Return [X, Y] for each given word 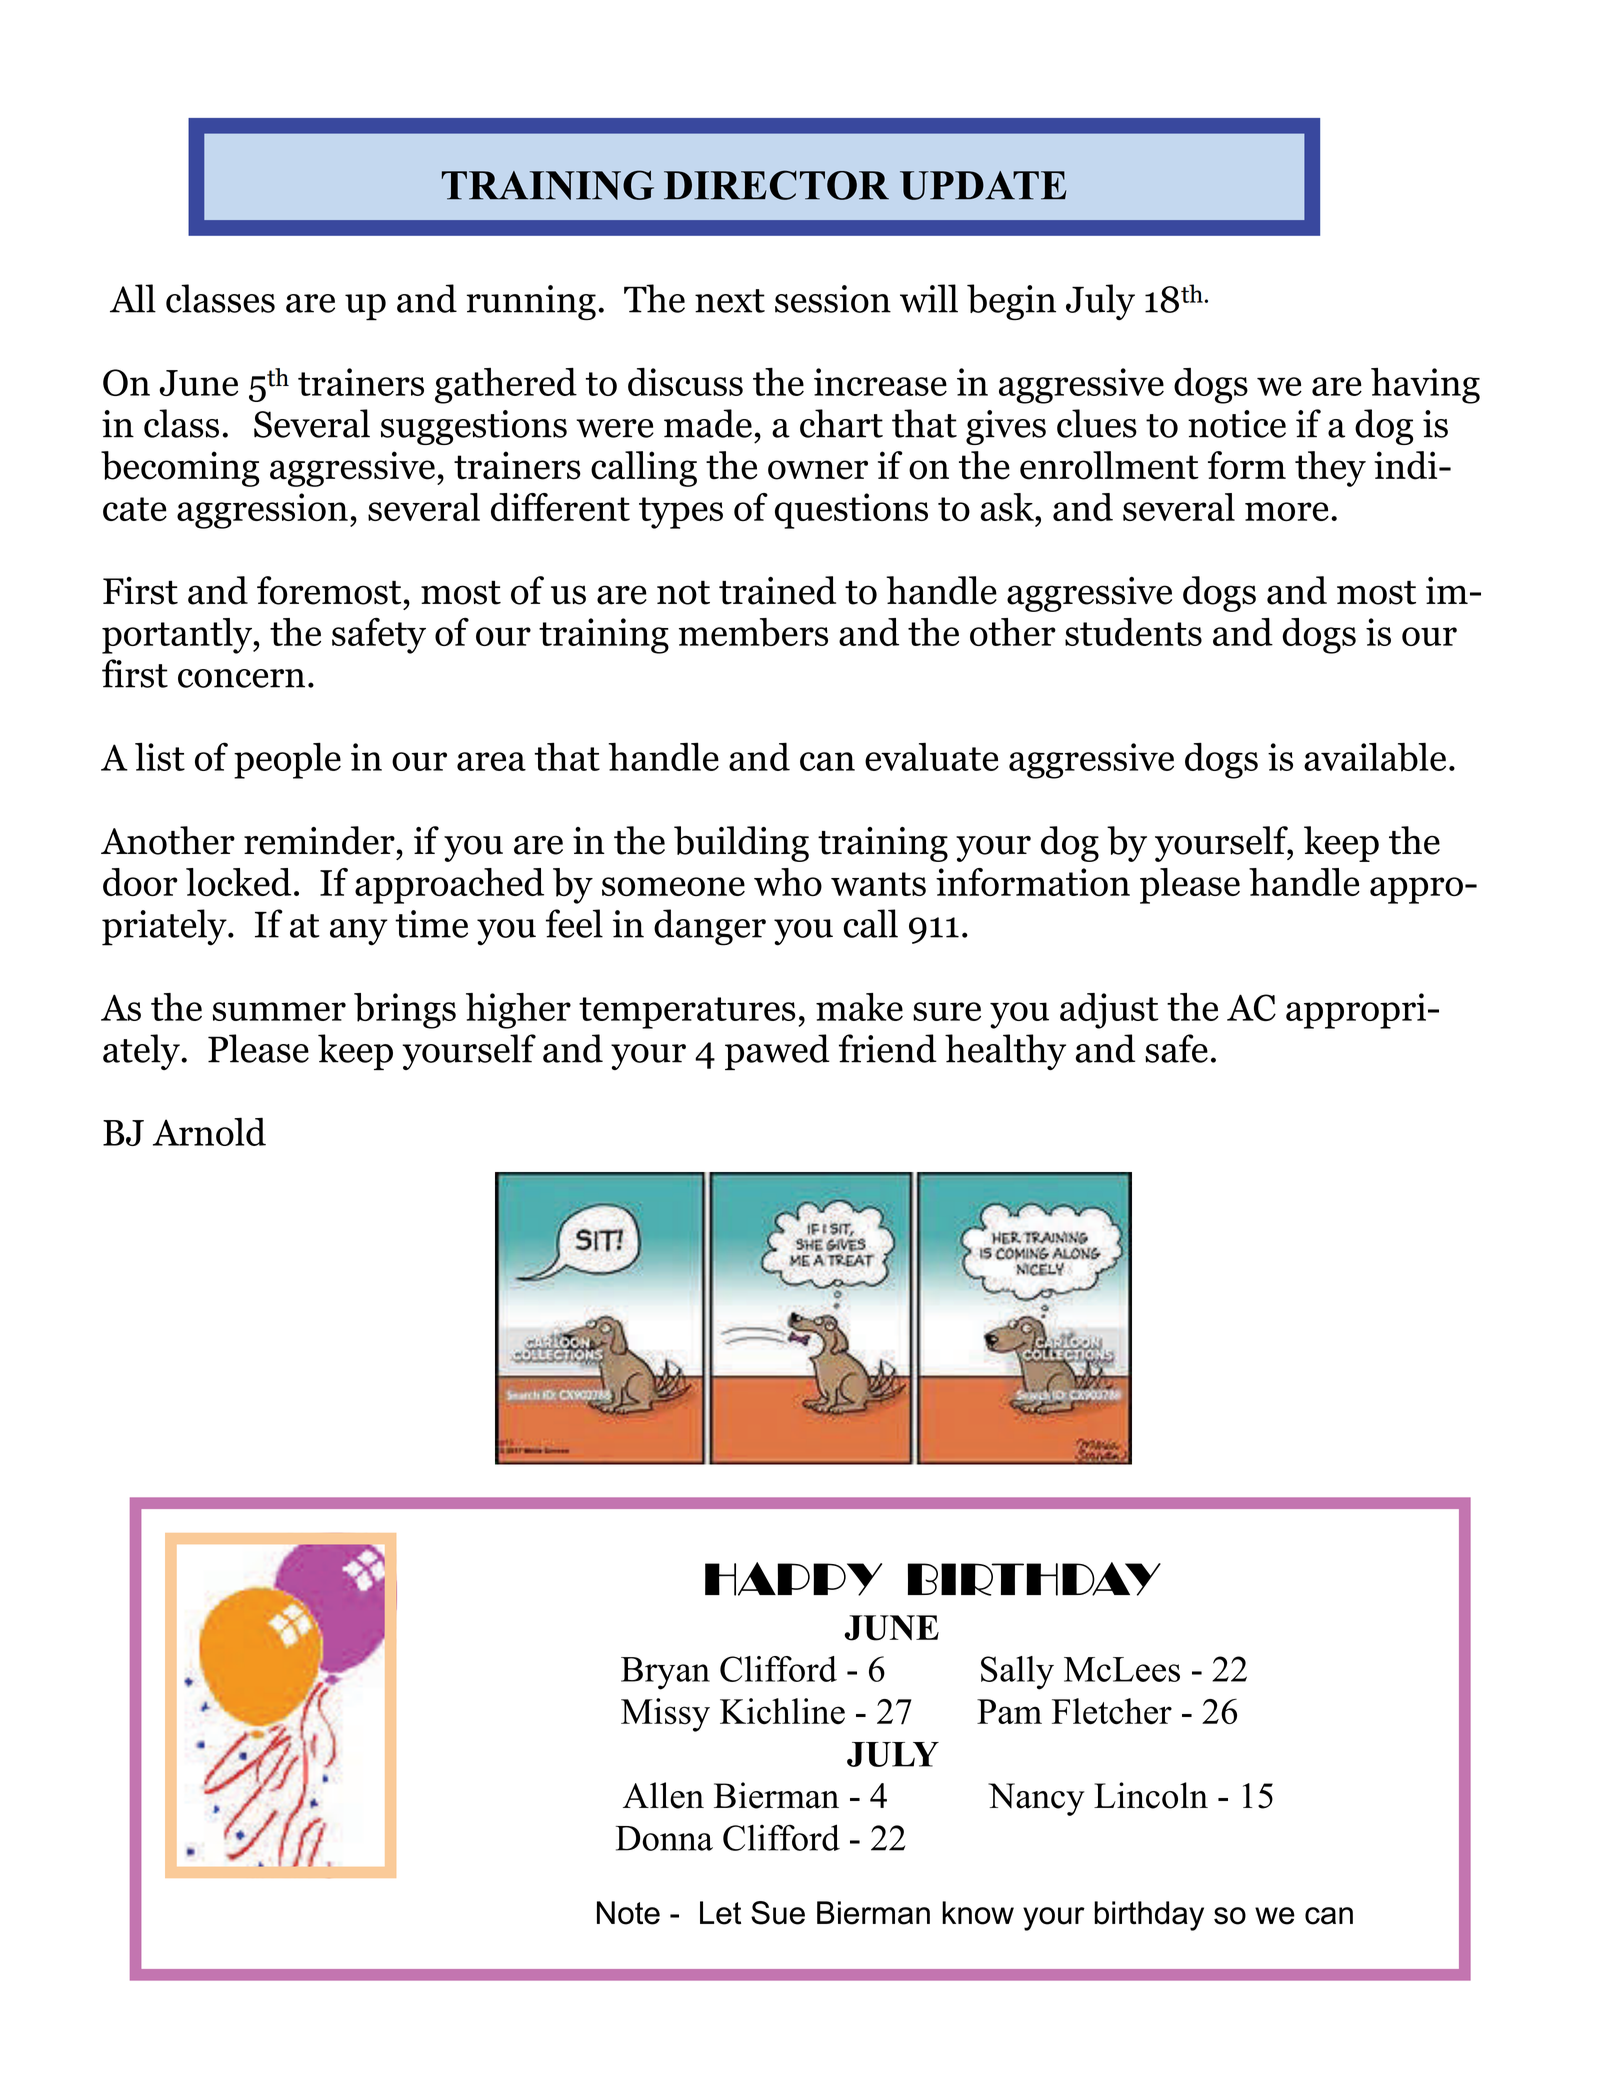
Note [628, 1913]
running [531, 303]
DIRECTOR [776, 185]
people [287, 760]
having [1425, 386]
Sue [778, 1913]
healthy [1005, 1052]
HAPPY [793, 1579]
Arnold [209, 1131]
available [1375, 757]
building [741, 844]
